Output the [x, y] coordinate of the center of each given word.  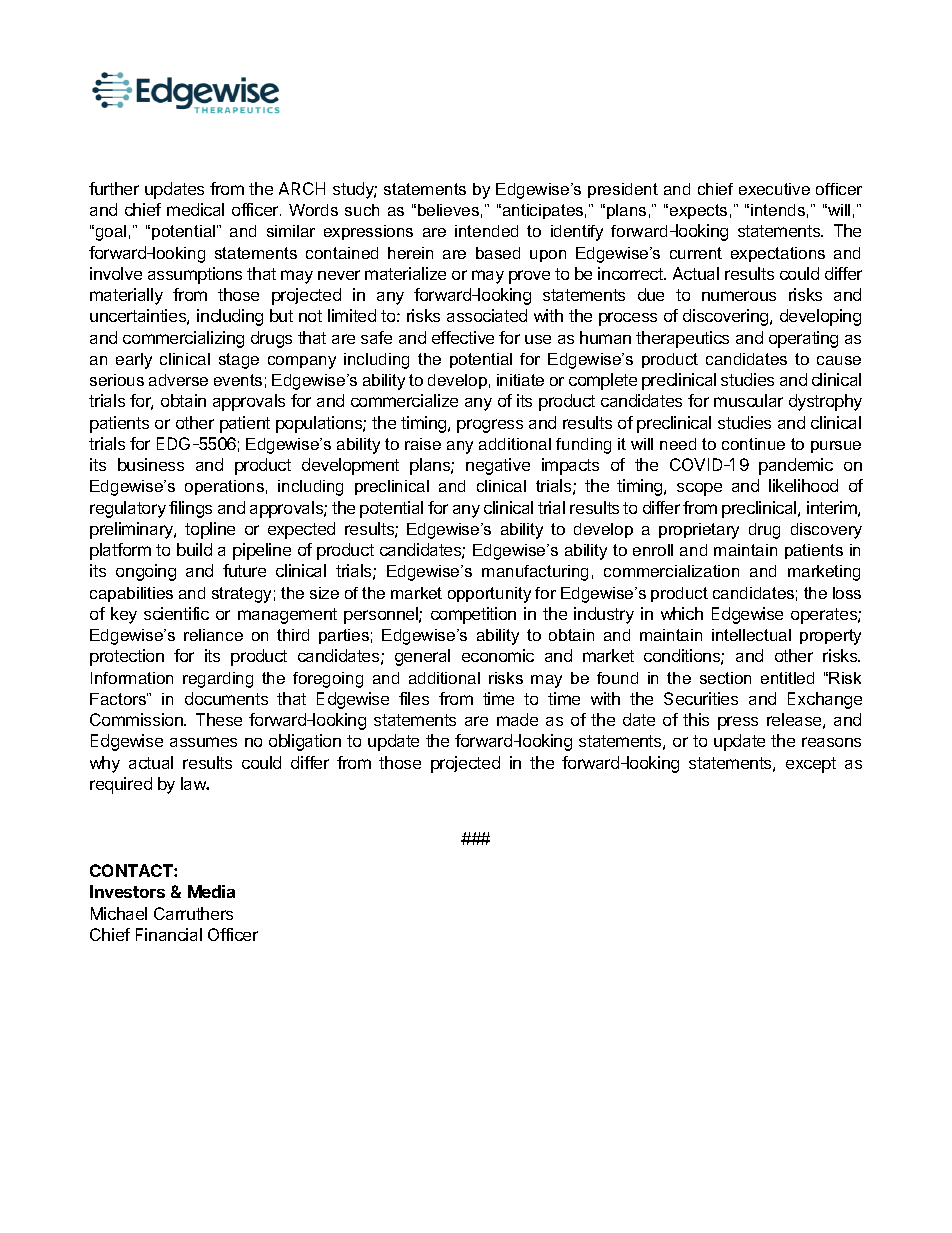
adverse [178, 380]
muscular [748, 400]
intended [486, 231]
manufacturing [535, 573]
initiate [520, 380]
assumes [203, 742]
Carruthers [193, 913]
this [696, 719]
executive [774, 189]
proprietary [699, 531]
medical [195, 209]
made [517, 719]
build [194, 549]
